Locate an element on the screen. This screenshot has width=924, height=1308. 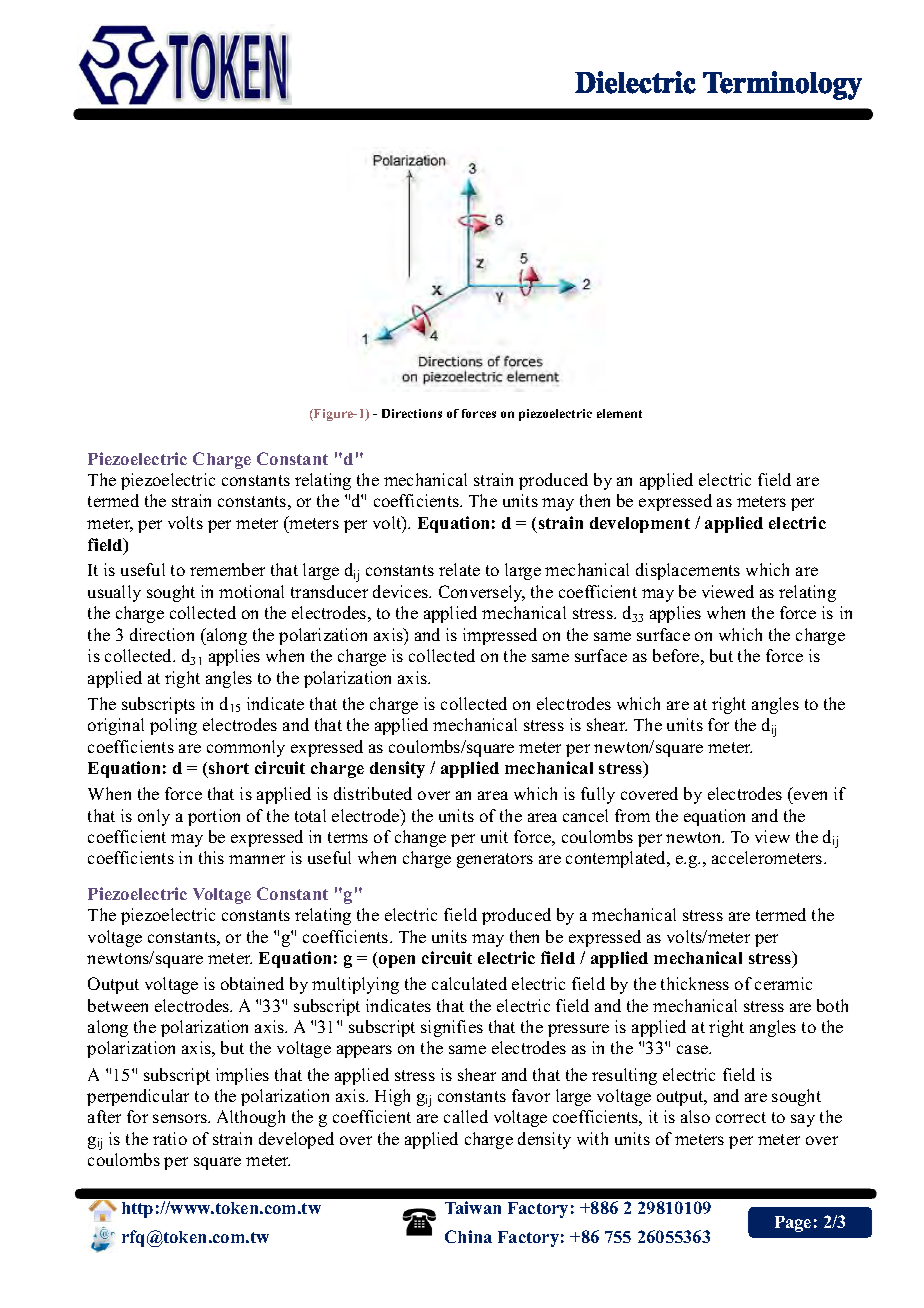
element is located at coordinates (619, 413).
